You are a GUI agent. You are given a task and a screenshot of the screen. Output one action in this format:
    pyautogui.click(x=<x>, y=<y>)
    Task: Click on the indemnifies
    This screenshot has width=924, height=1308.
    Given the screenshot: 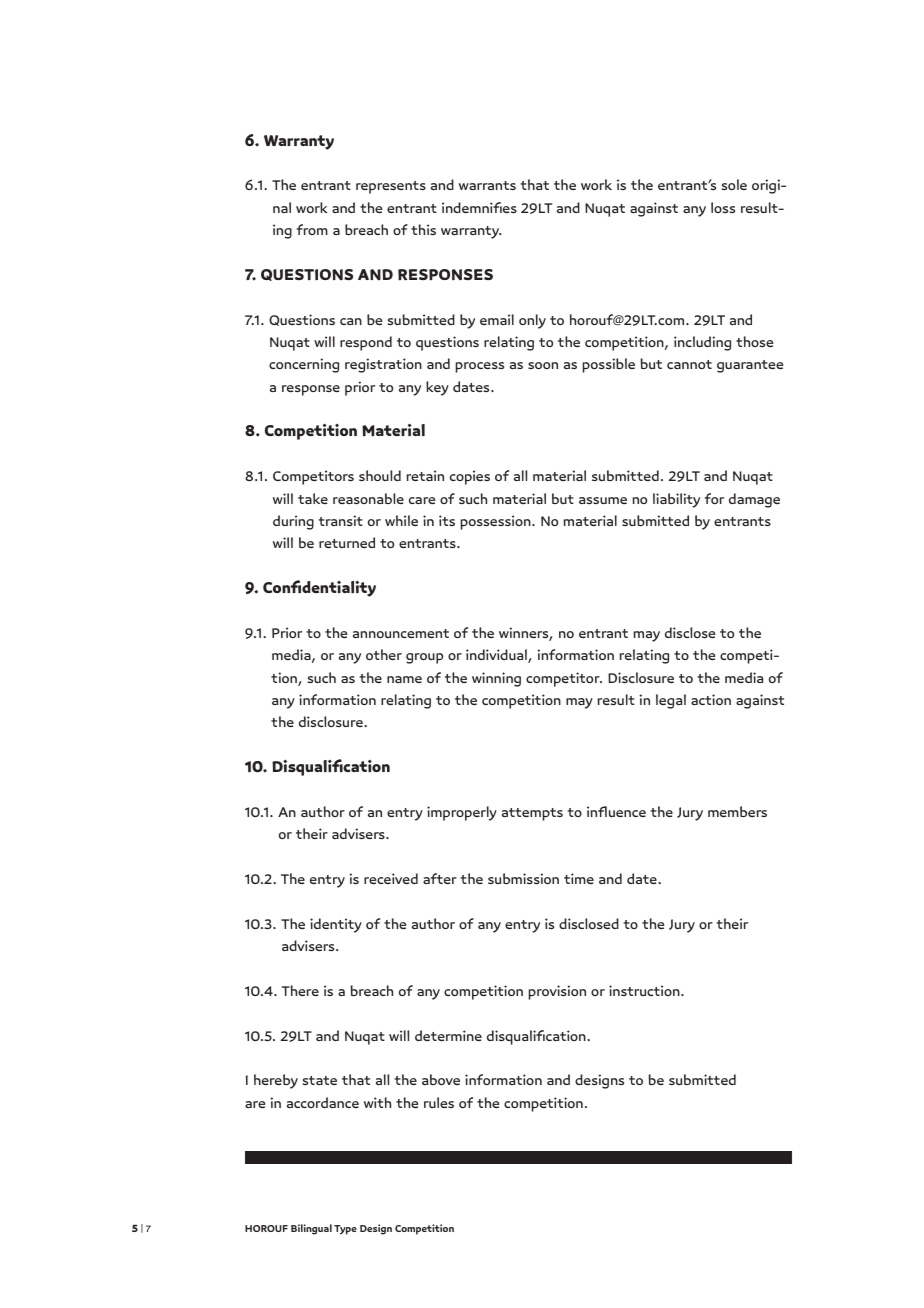 What is the action you would take?
    pyautogui.click(x=479, y=207)
